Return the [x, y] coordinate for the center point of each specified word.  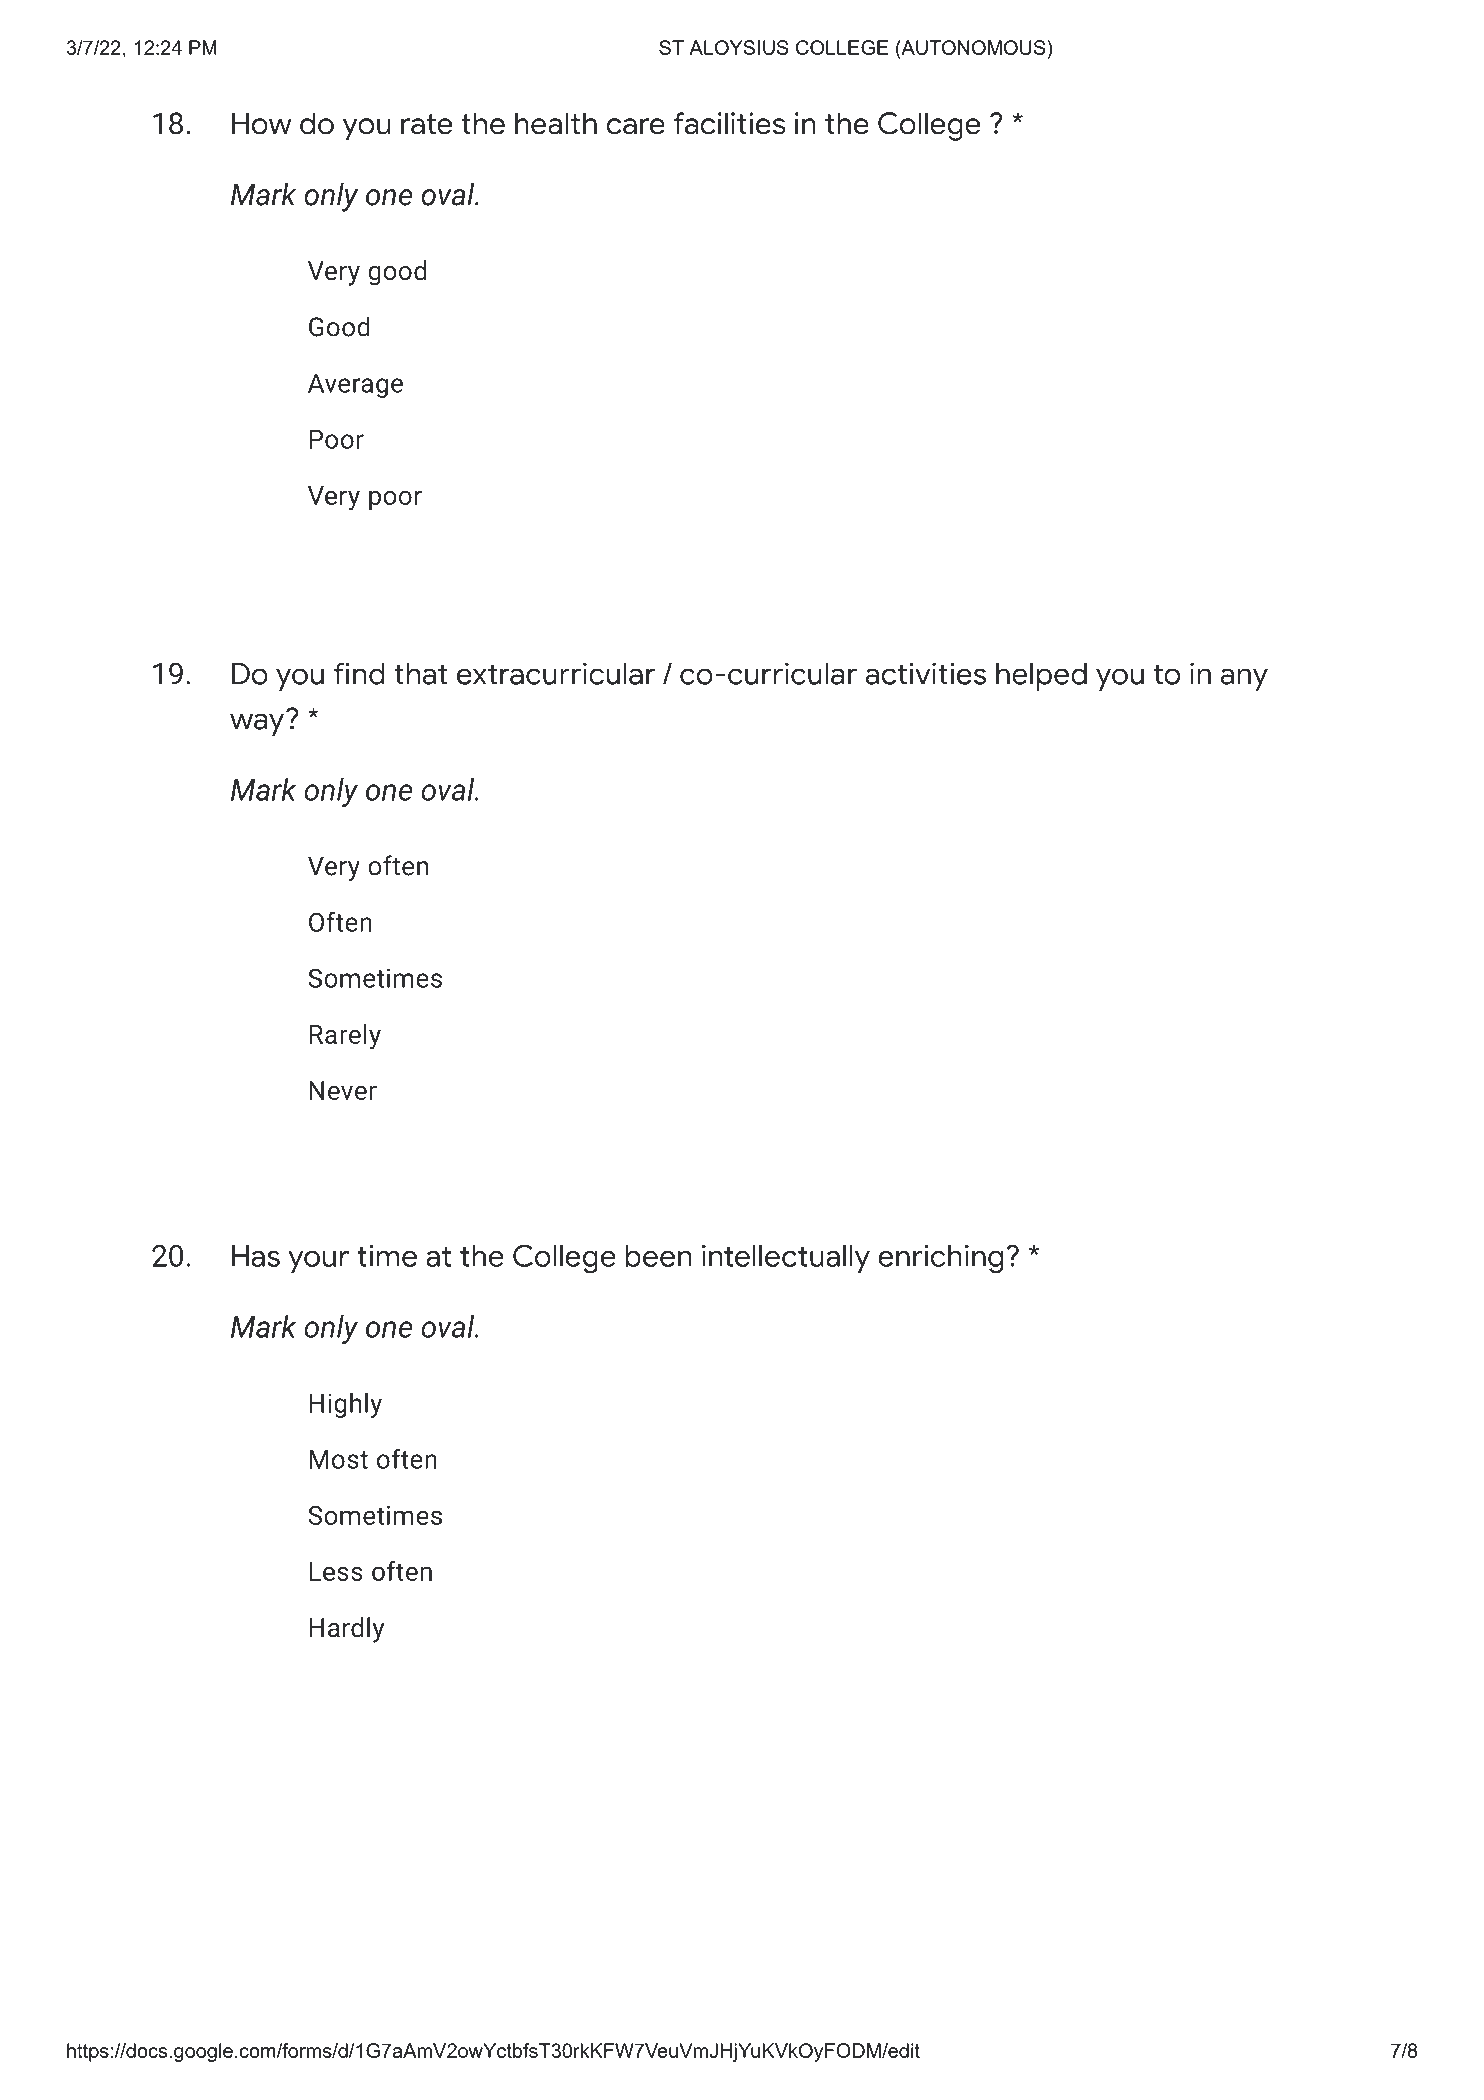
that [420, 674]
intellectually [786, 1259]
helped [1041, 677]
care [635, 126]
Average [355, 386]
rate [426, 124]
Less [336, 1571]
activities [926, 673]
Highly [345, 1405]
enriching [940, 1259]
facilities [730, 123]
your [318, 1262]
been [658, 1256]
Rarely [345, 1037]
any [1244, 679]
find [359, 673]
